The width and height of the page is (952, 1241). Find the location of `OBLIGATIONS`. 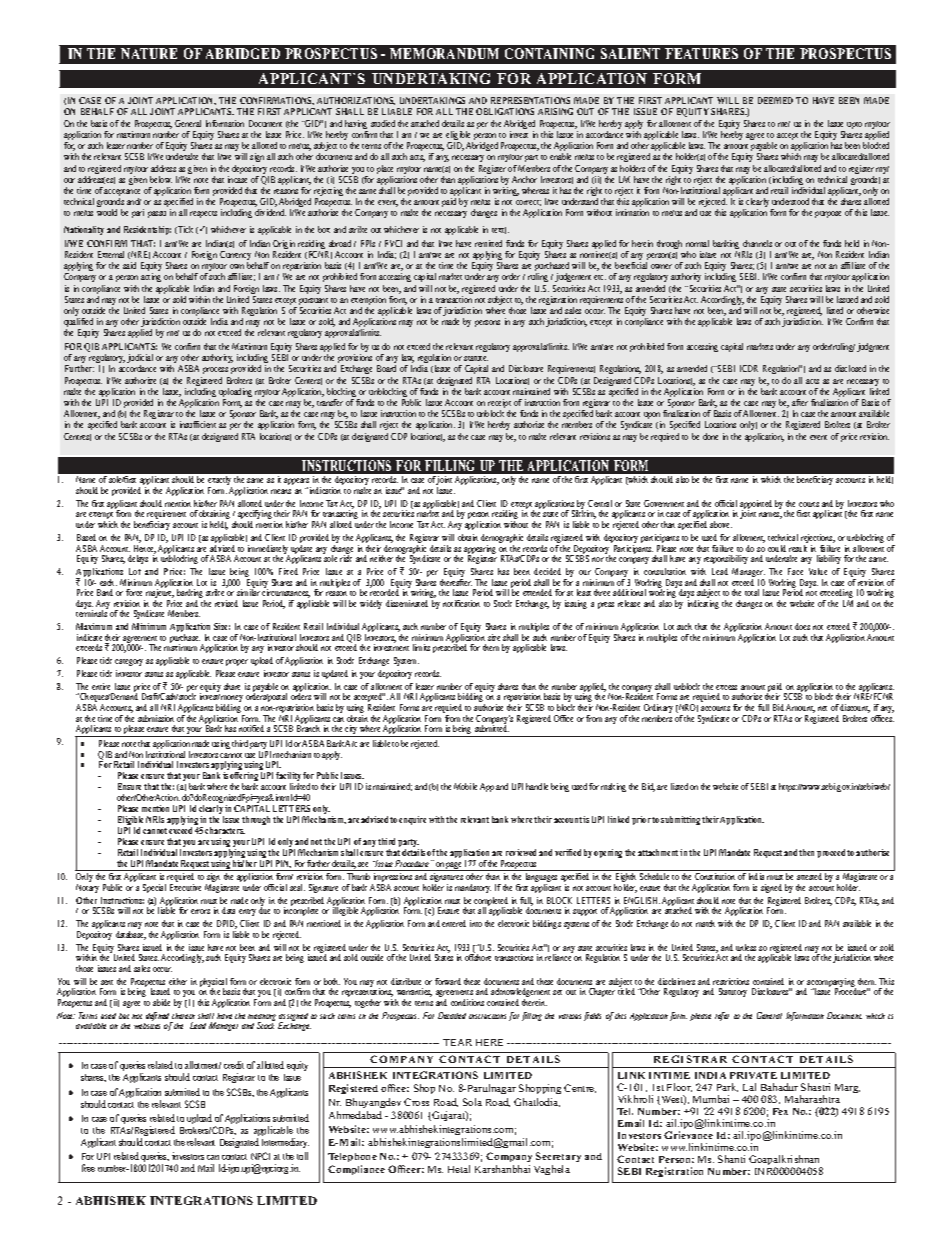

OBLIGATIONS is located at coordinates (505, 111).
